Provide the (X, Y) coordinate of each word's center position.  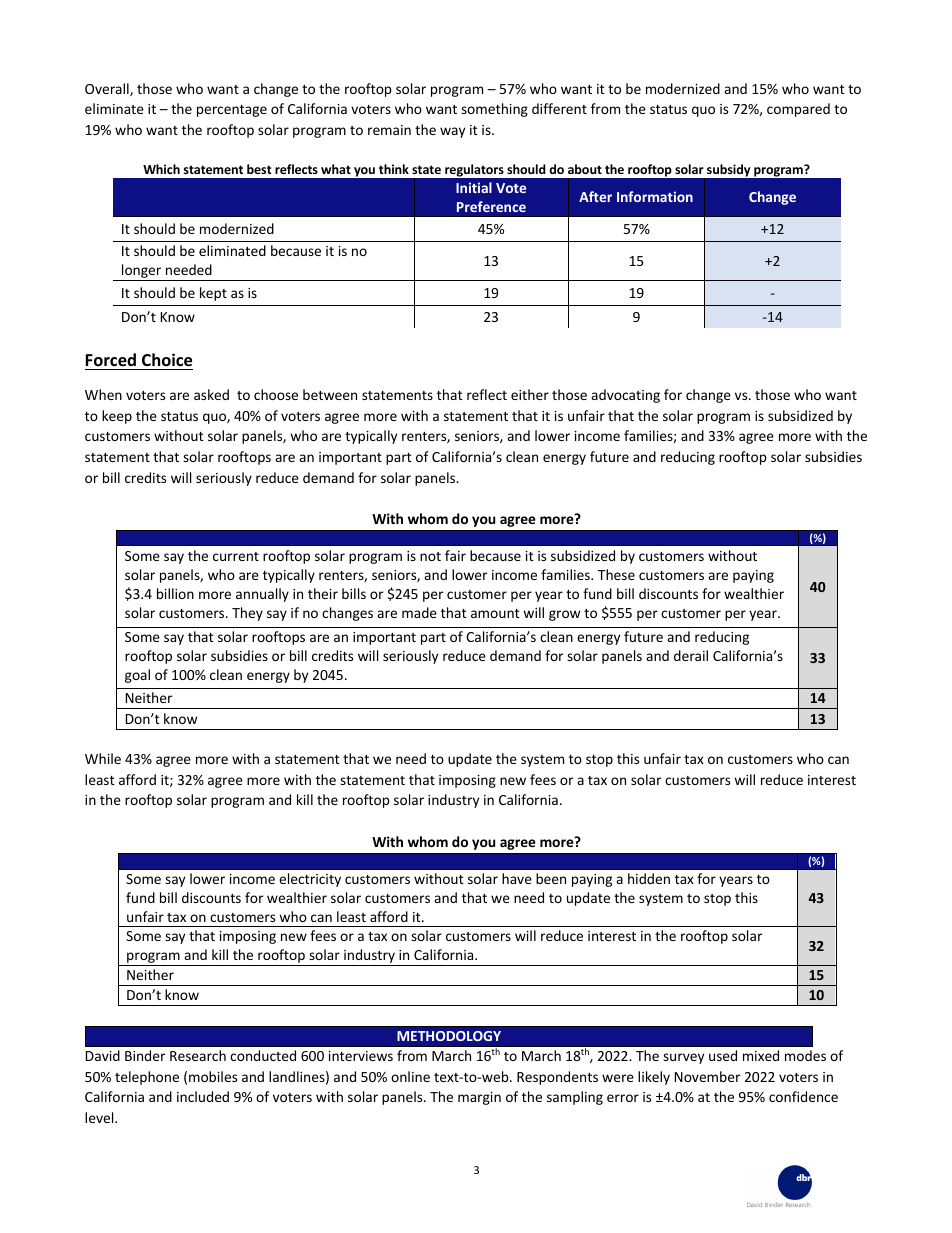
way (452, 132)
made (419, 612)
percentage (232, 111)
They (247, 614)
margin (479, 1098)
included (203, 1096)
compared (798, 110)
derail (691, 655)
